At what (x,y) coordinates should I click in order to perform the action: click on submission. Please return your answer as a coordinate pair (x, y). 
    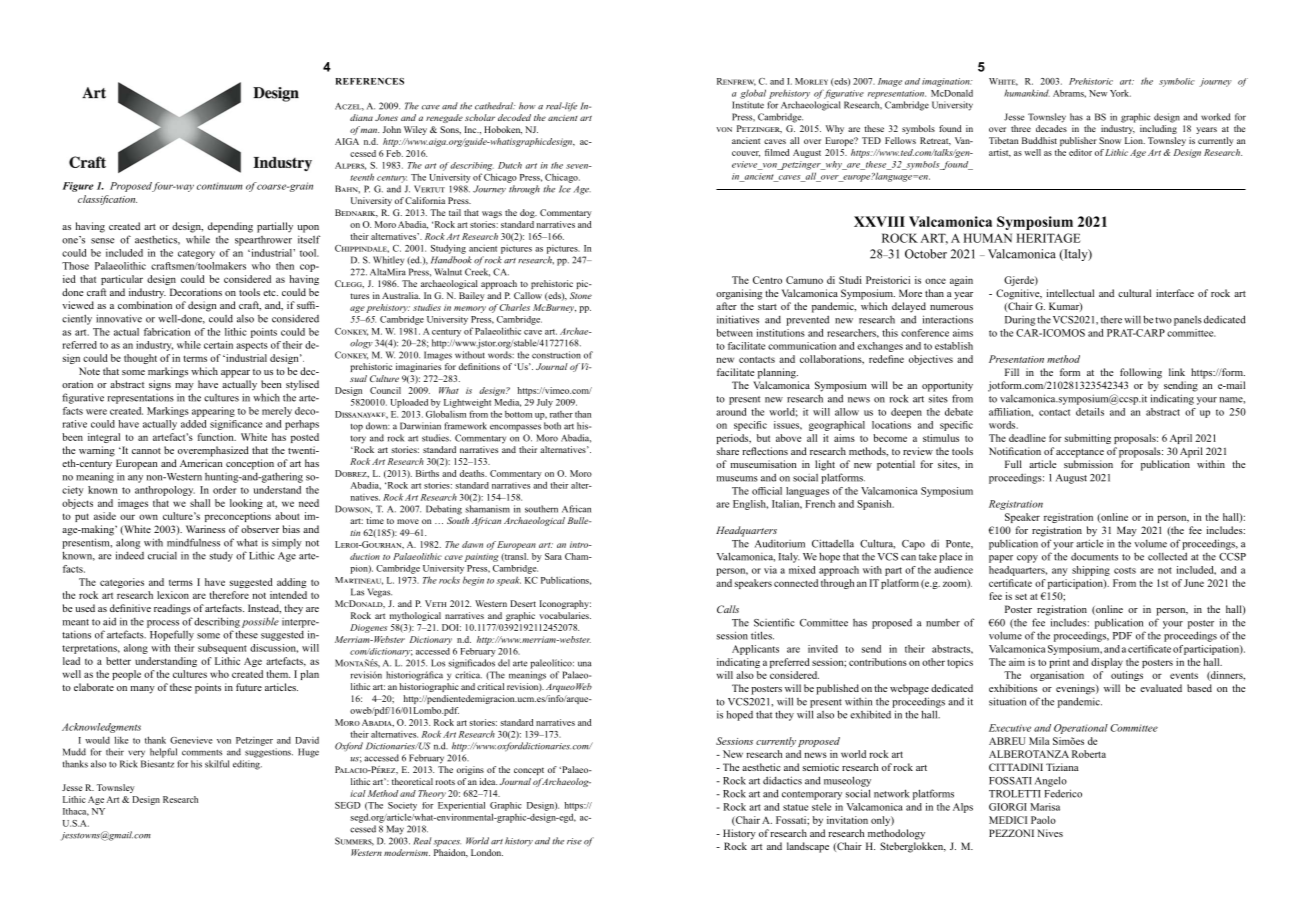
    Looking at the image, I should click on (1088, 464).
